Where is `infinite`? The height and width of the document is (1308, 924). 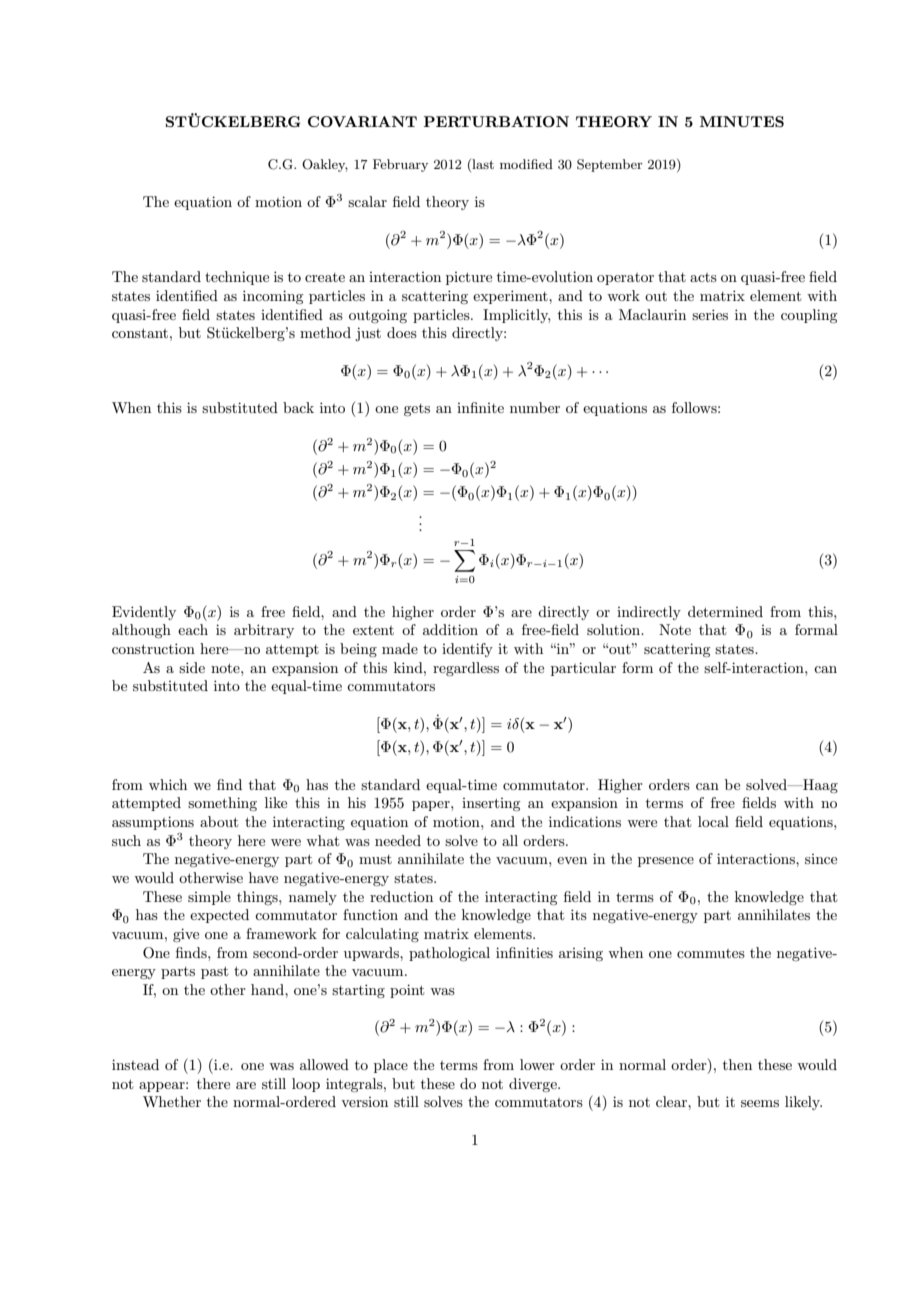
infinite is located at coordinates (480, 407).
